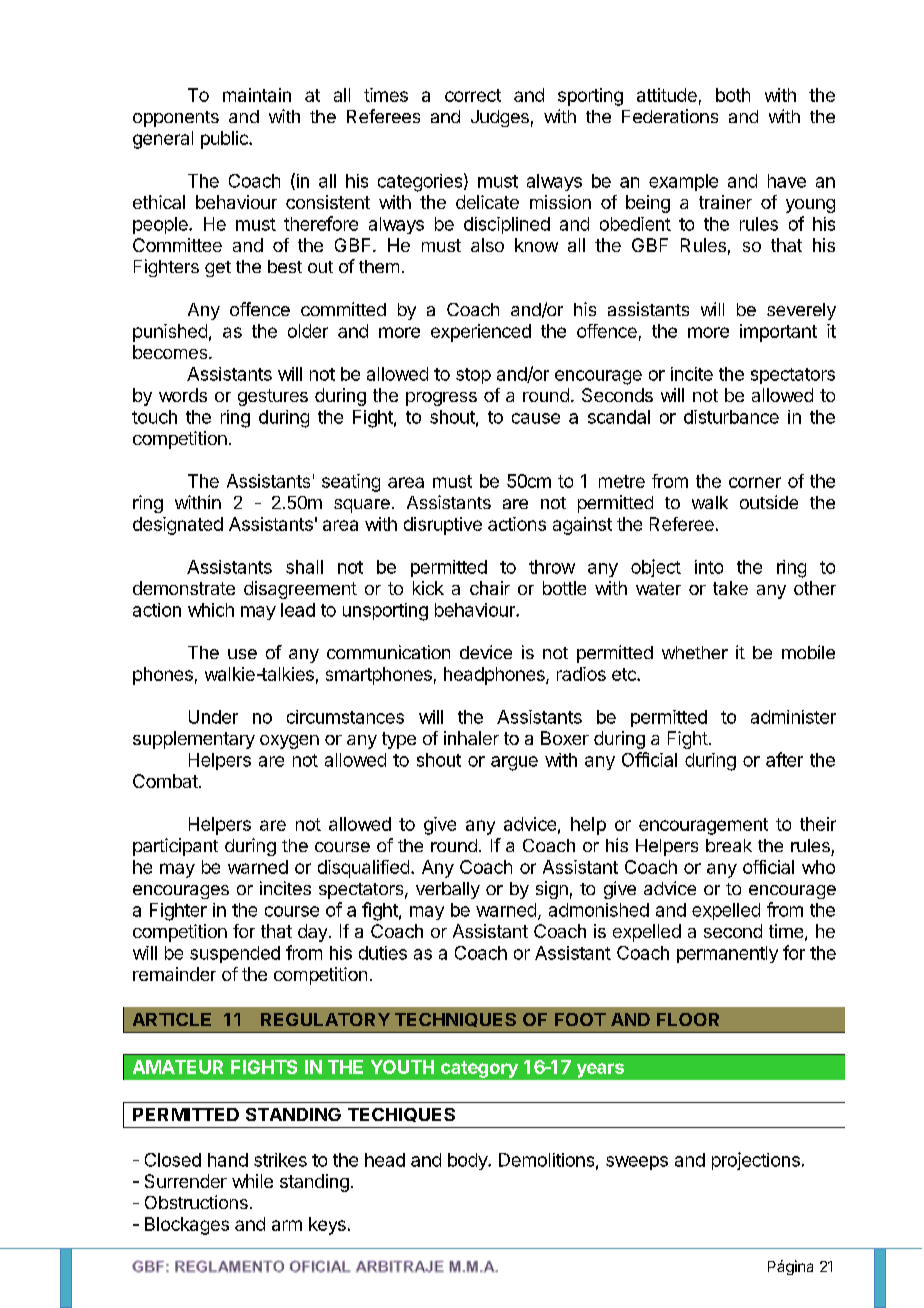  Describe the element at coordinates (756, 1161) in the image. I see `projections` at that location.
